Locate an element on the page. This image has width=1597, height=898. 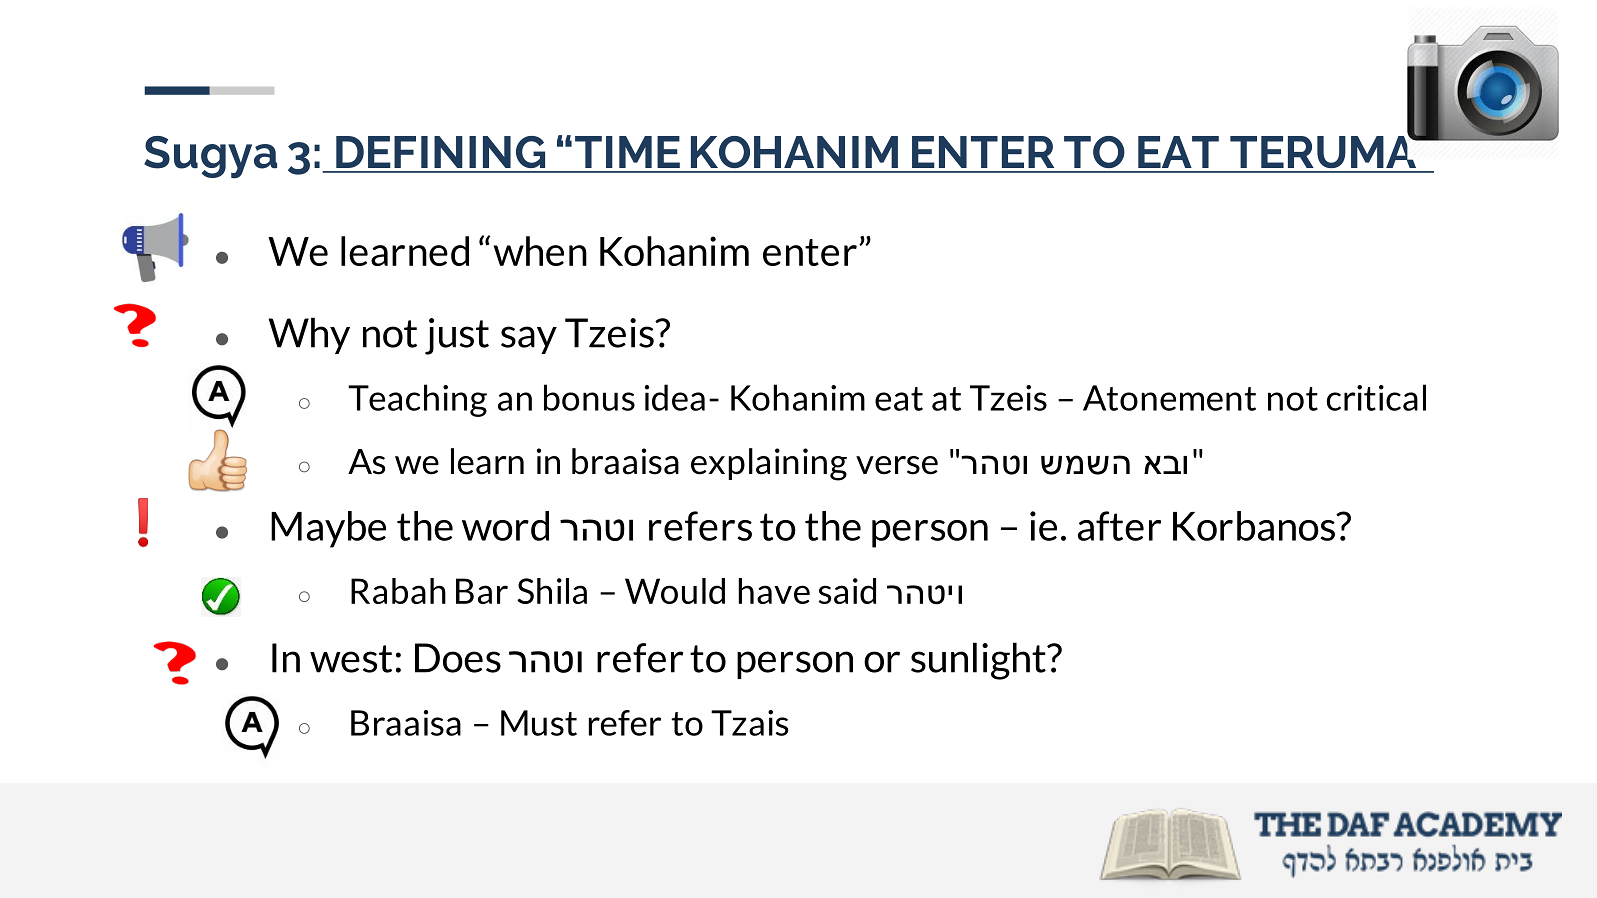
Atonement is located at coordinates (1169, 398).
